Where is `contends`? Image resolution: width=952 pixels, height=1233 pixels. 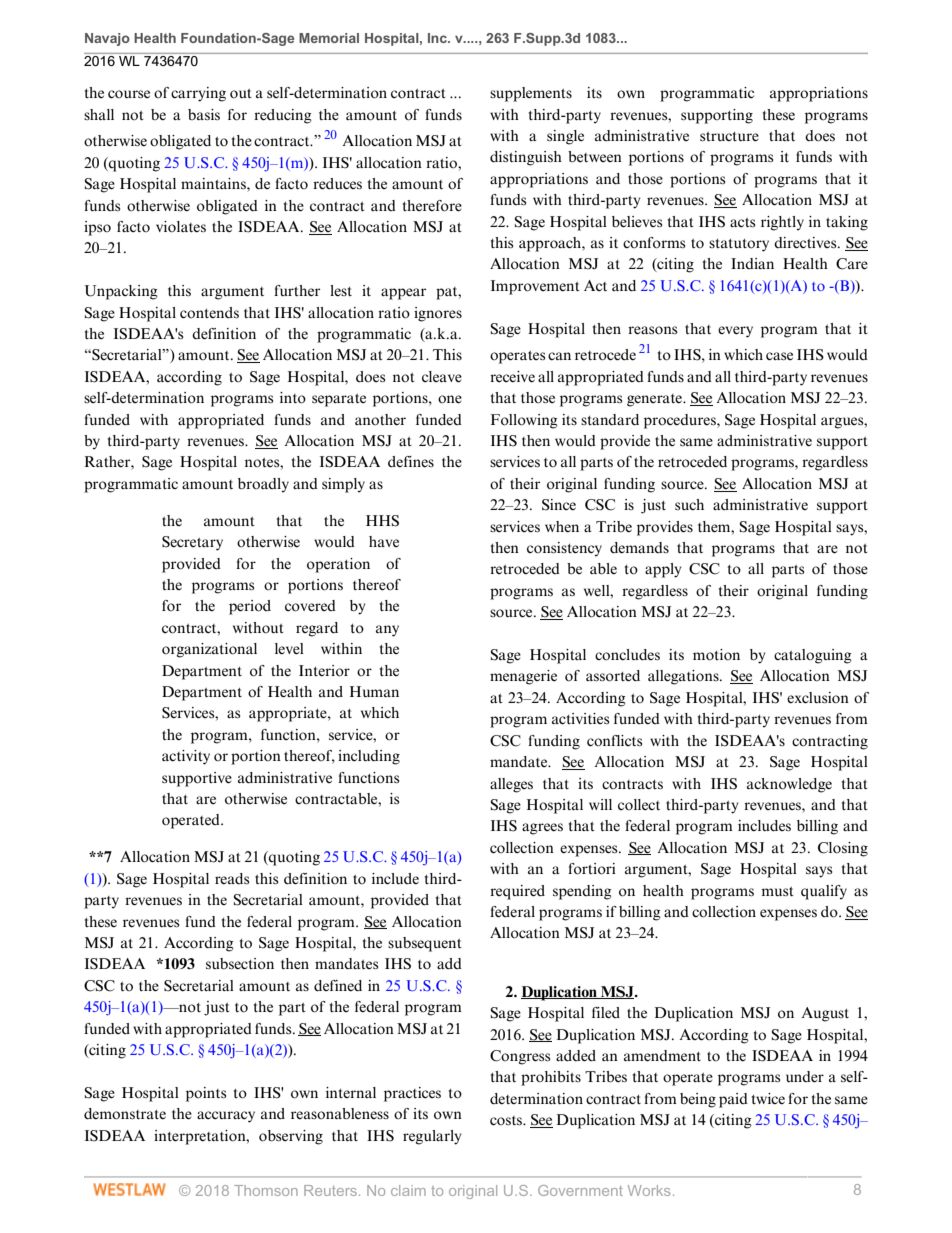
contends is located at coordinates (209, 313).
